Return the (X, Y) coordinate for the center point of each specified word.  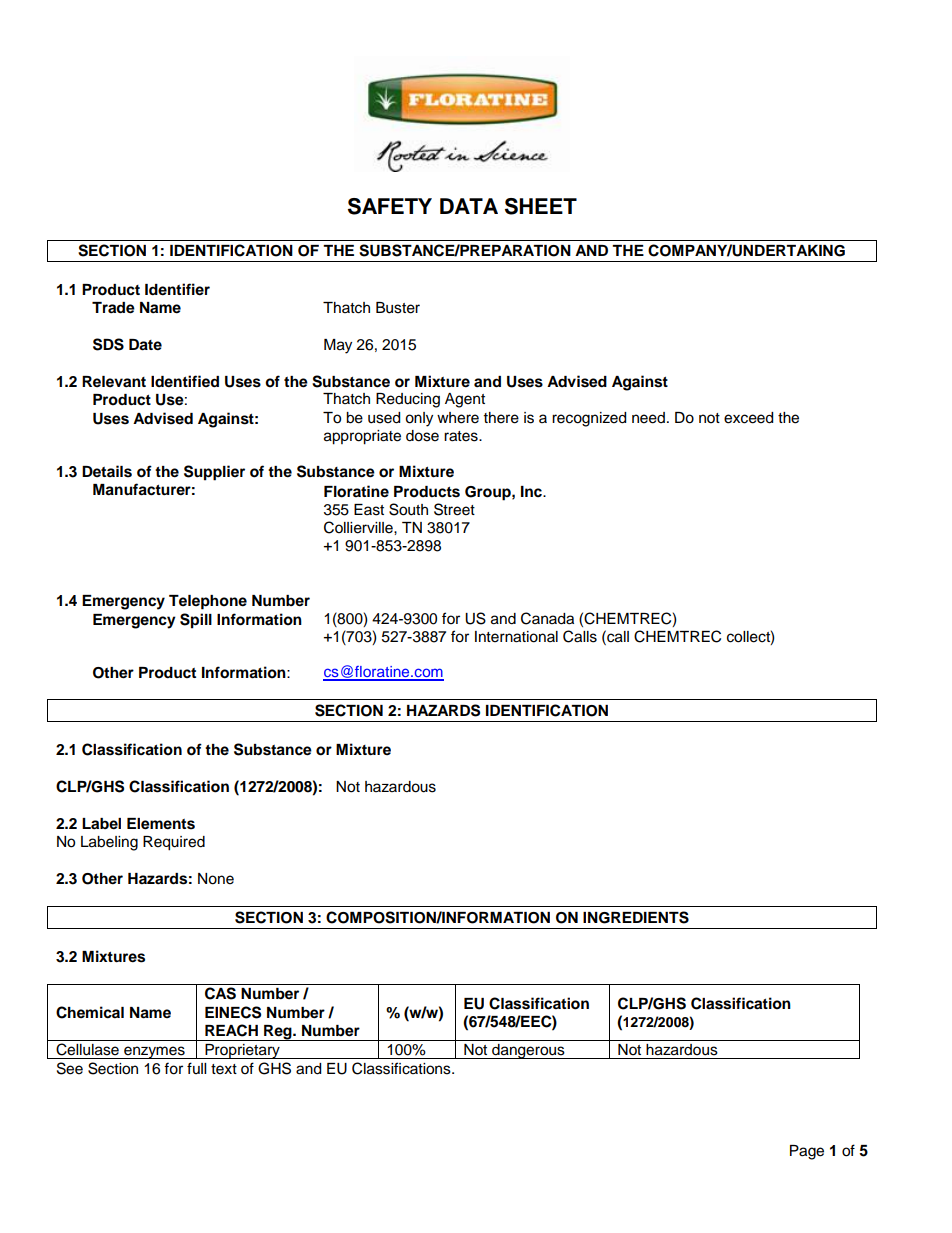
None (216, 879)
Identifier (177, 289)
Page (807, 1152)
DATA (469, 206)
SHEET (541, 206)
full (196, 1068)
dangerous (528, 1051)
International (516, 637)
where (458, 418)
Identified (185, 381)
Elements (161, 824)
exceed (748, 418)
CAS (220, 993)
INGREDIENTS (636, 917)
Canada (547, 618)
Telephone (208, 602)
